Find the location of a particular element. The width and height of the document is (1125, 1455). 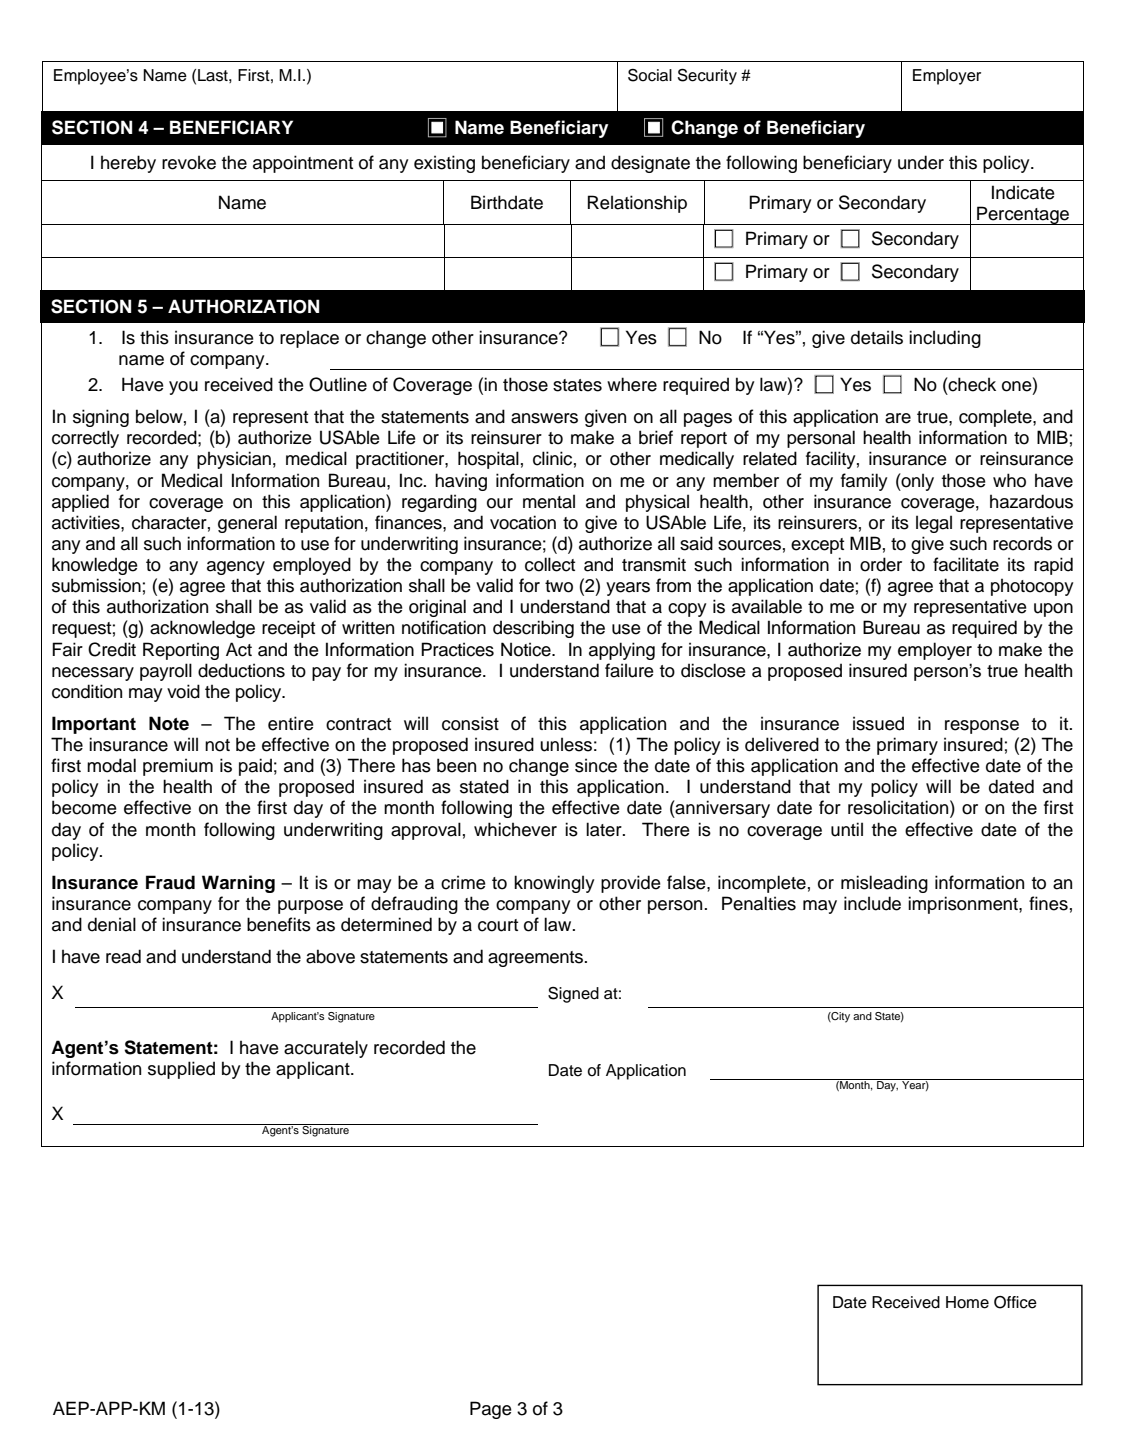

Indicate is located at coordinates (1023, 192).
